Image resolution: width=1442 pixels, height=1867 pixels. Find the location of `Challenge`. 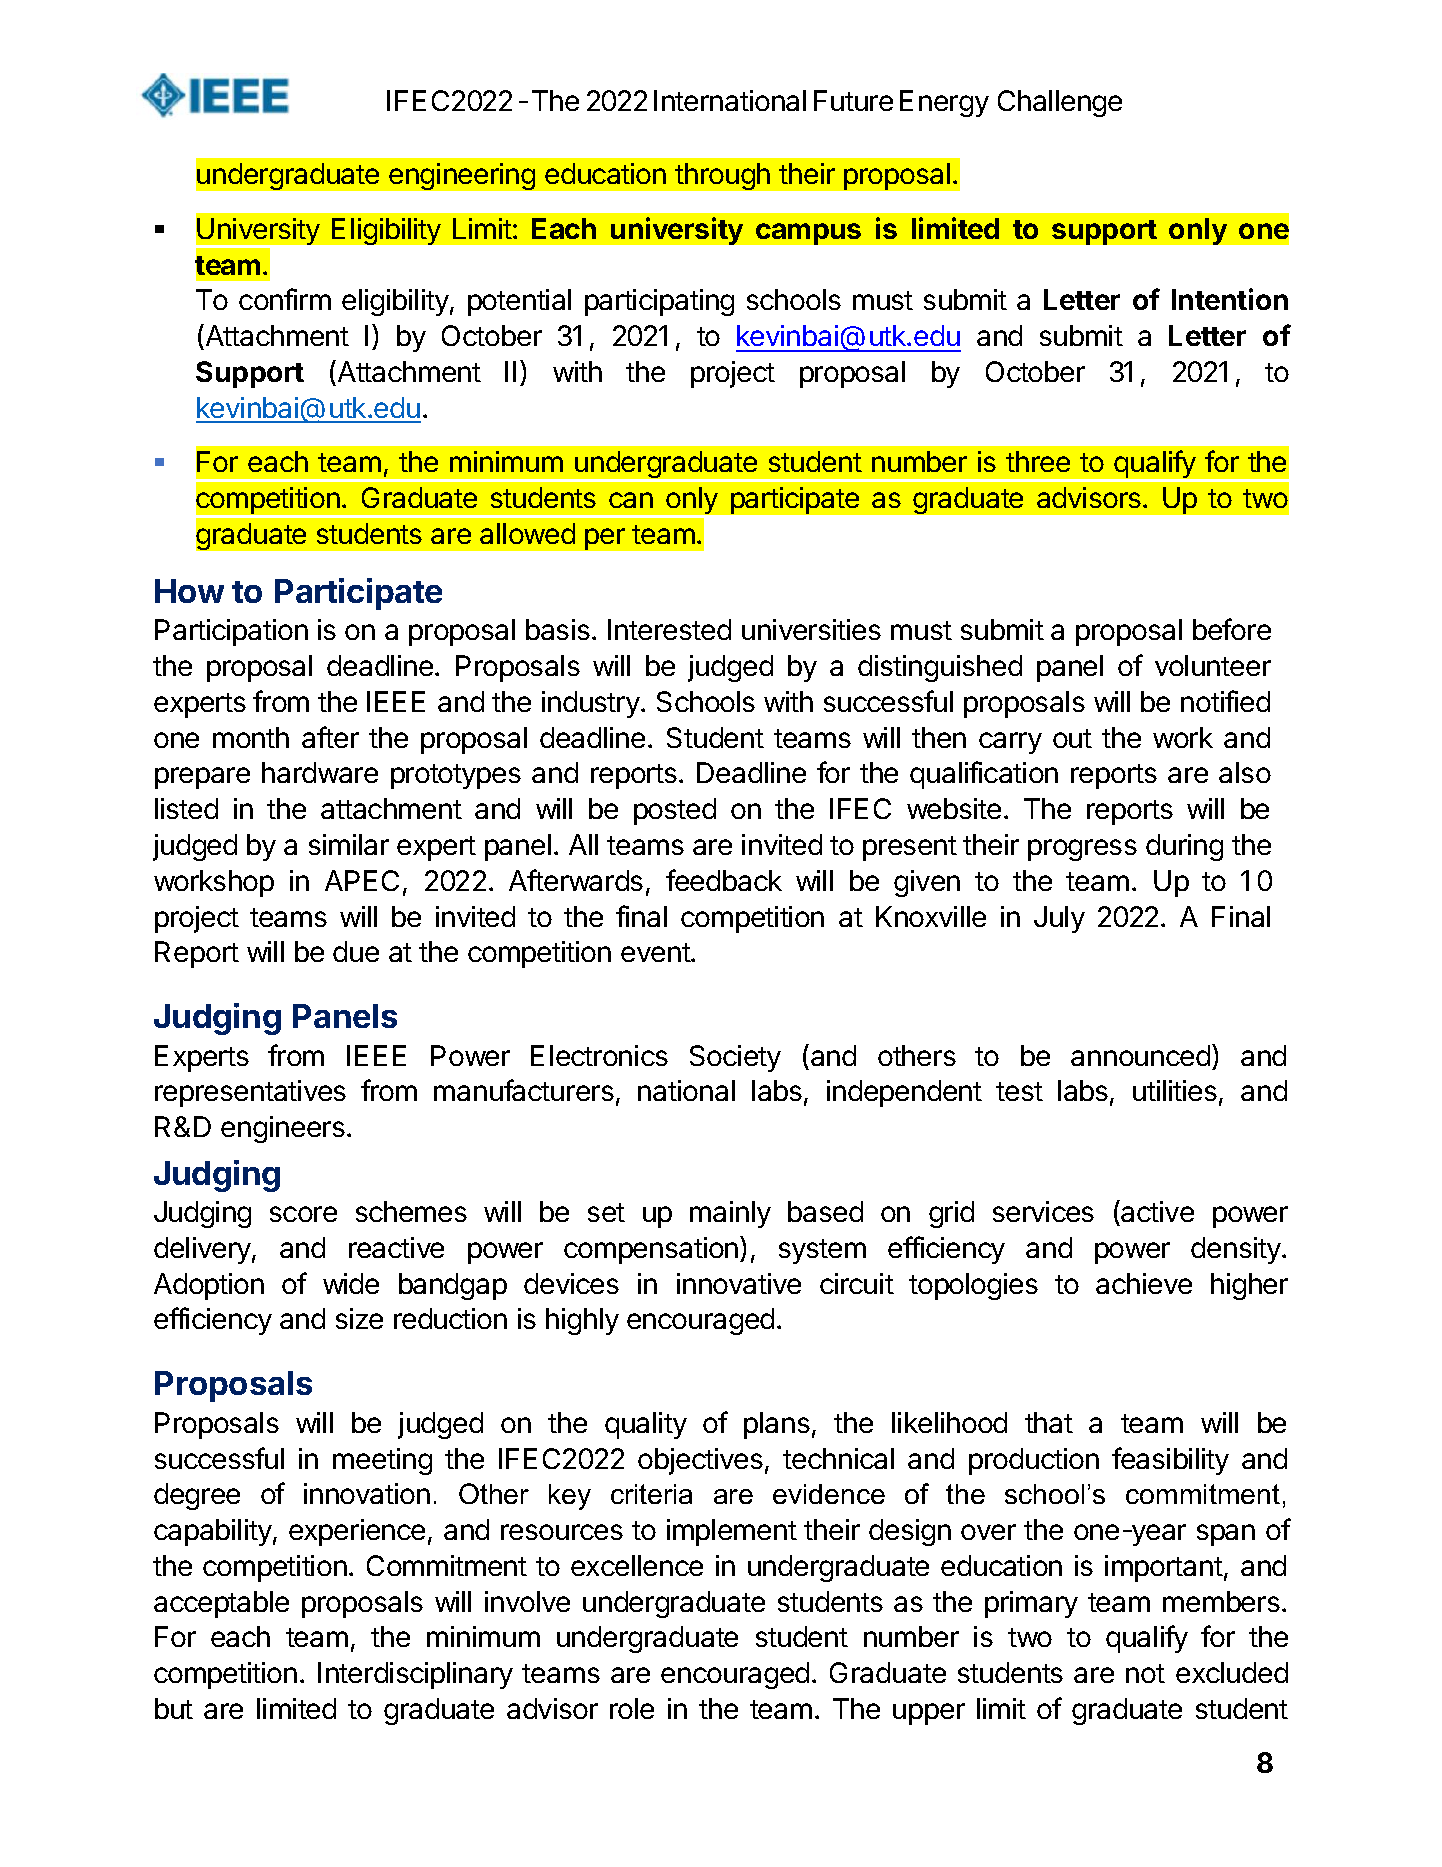

Challenge is located at coordinates (1060, 103).
